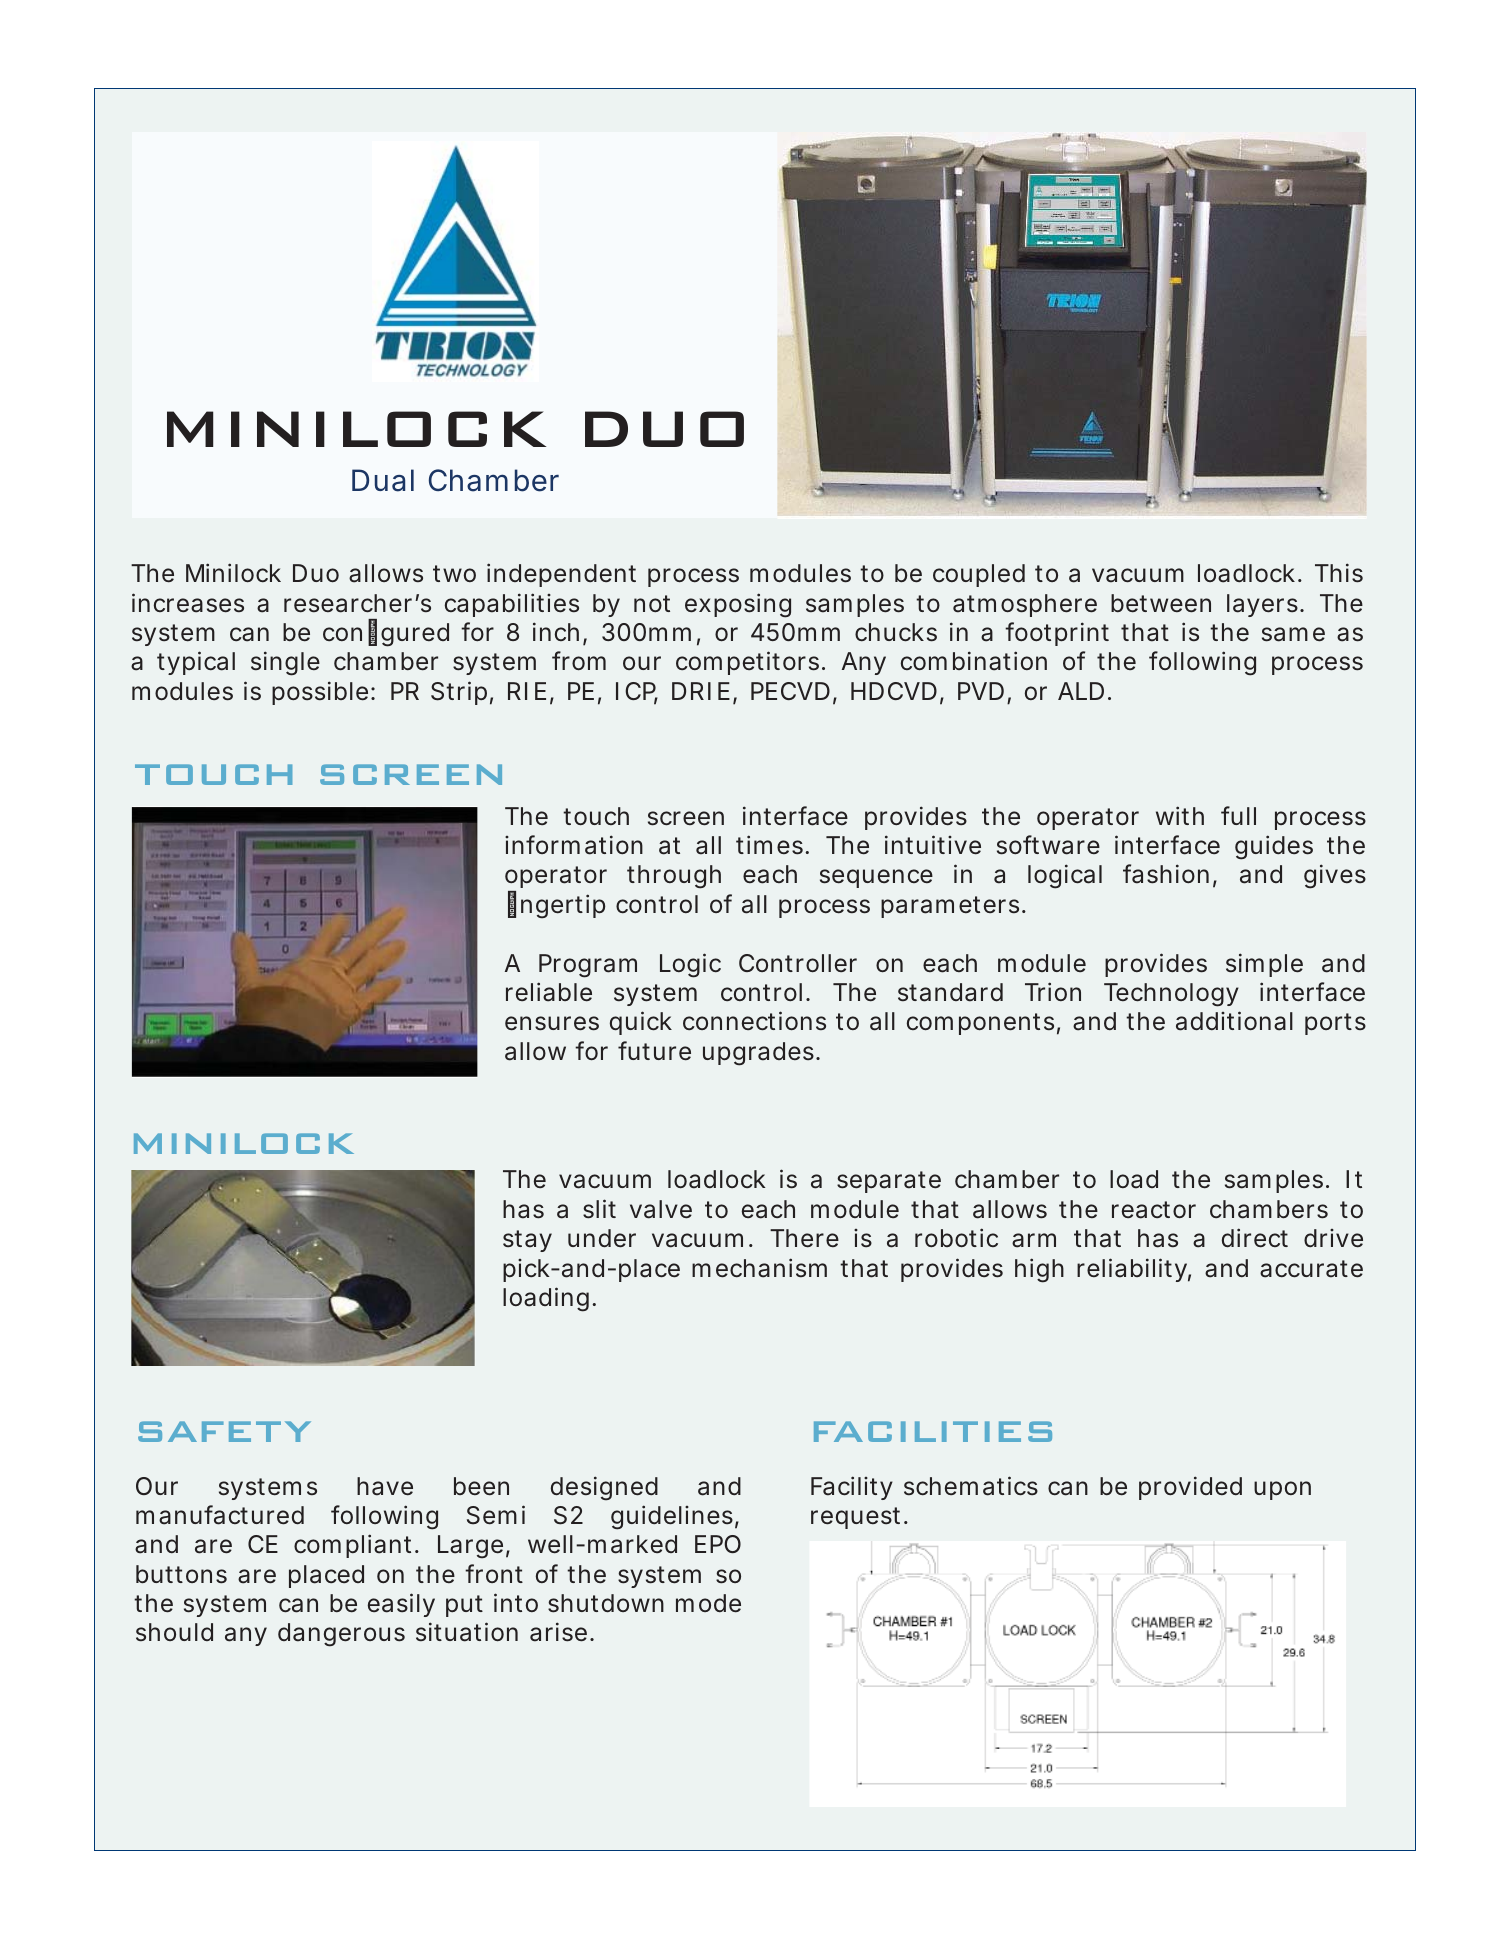  Describe the element at coordinates (341, 1635) in the page. I see `dangerous` at that location.
